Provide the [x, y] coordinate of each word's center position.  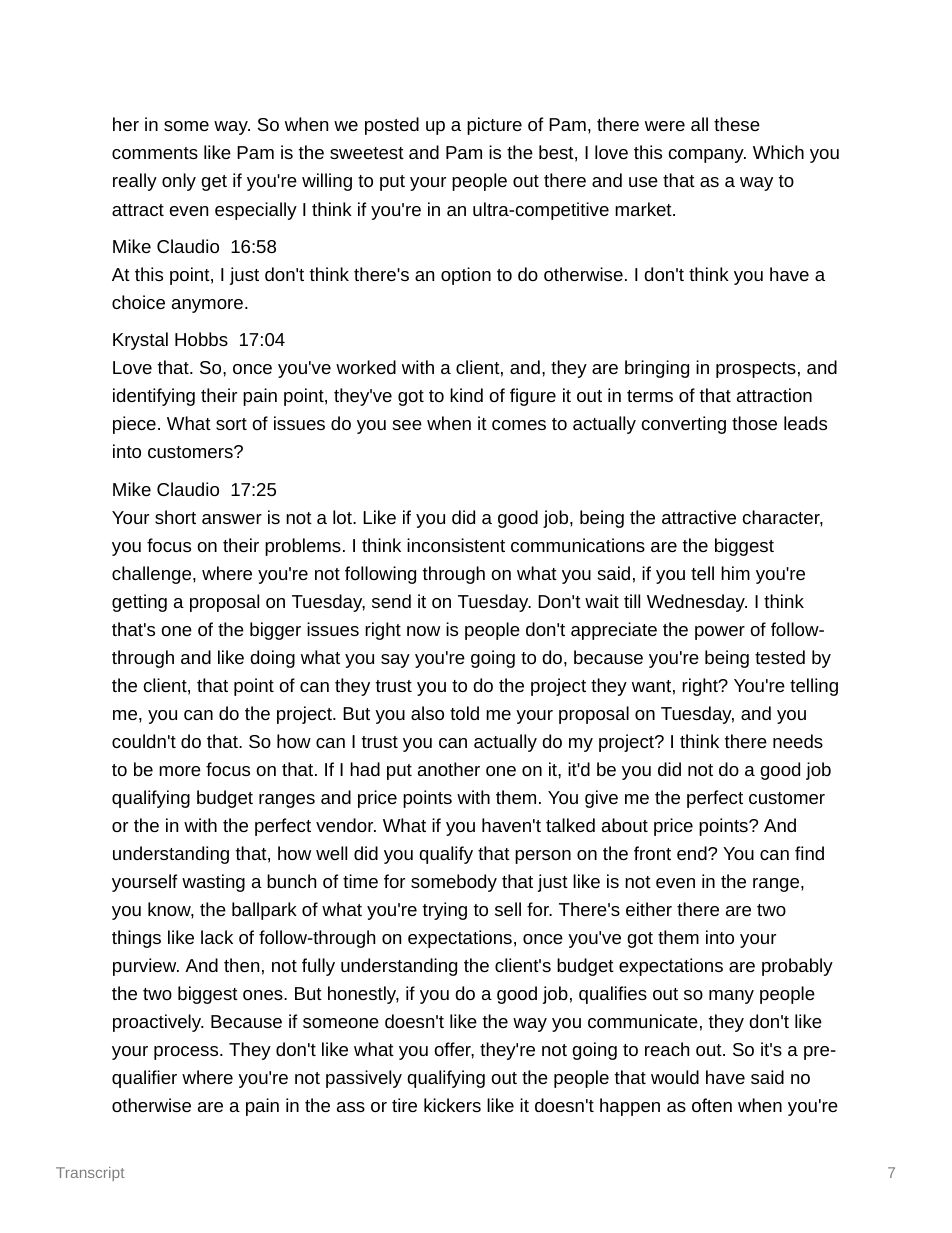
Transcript [90, 1174]
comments [155, 153]
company [707, 156]
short [175, 517]
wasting [213, 883]
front [652, 853]
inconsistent [456, 545]
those [754, 423]
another [449, 769]
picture [494, 126]
